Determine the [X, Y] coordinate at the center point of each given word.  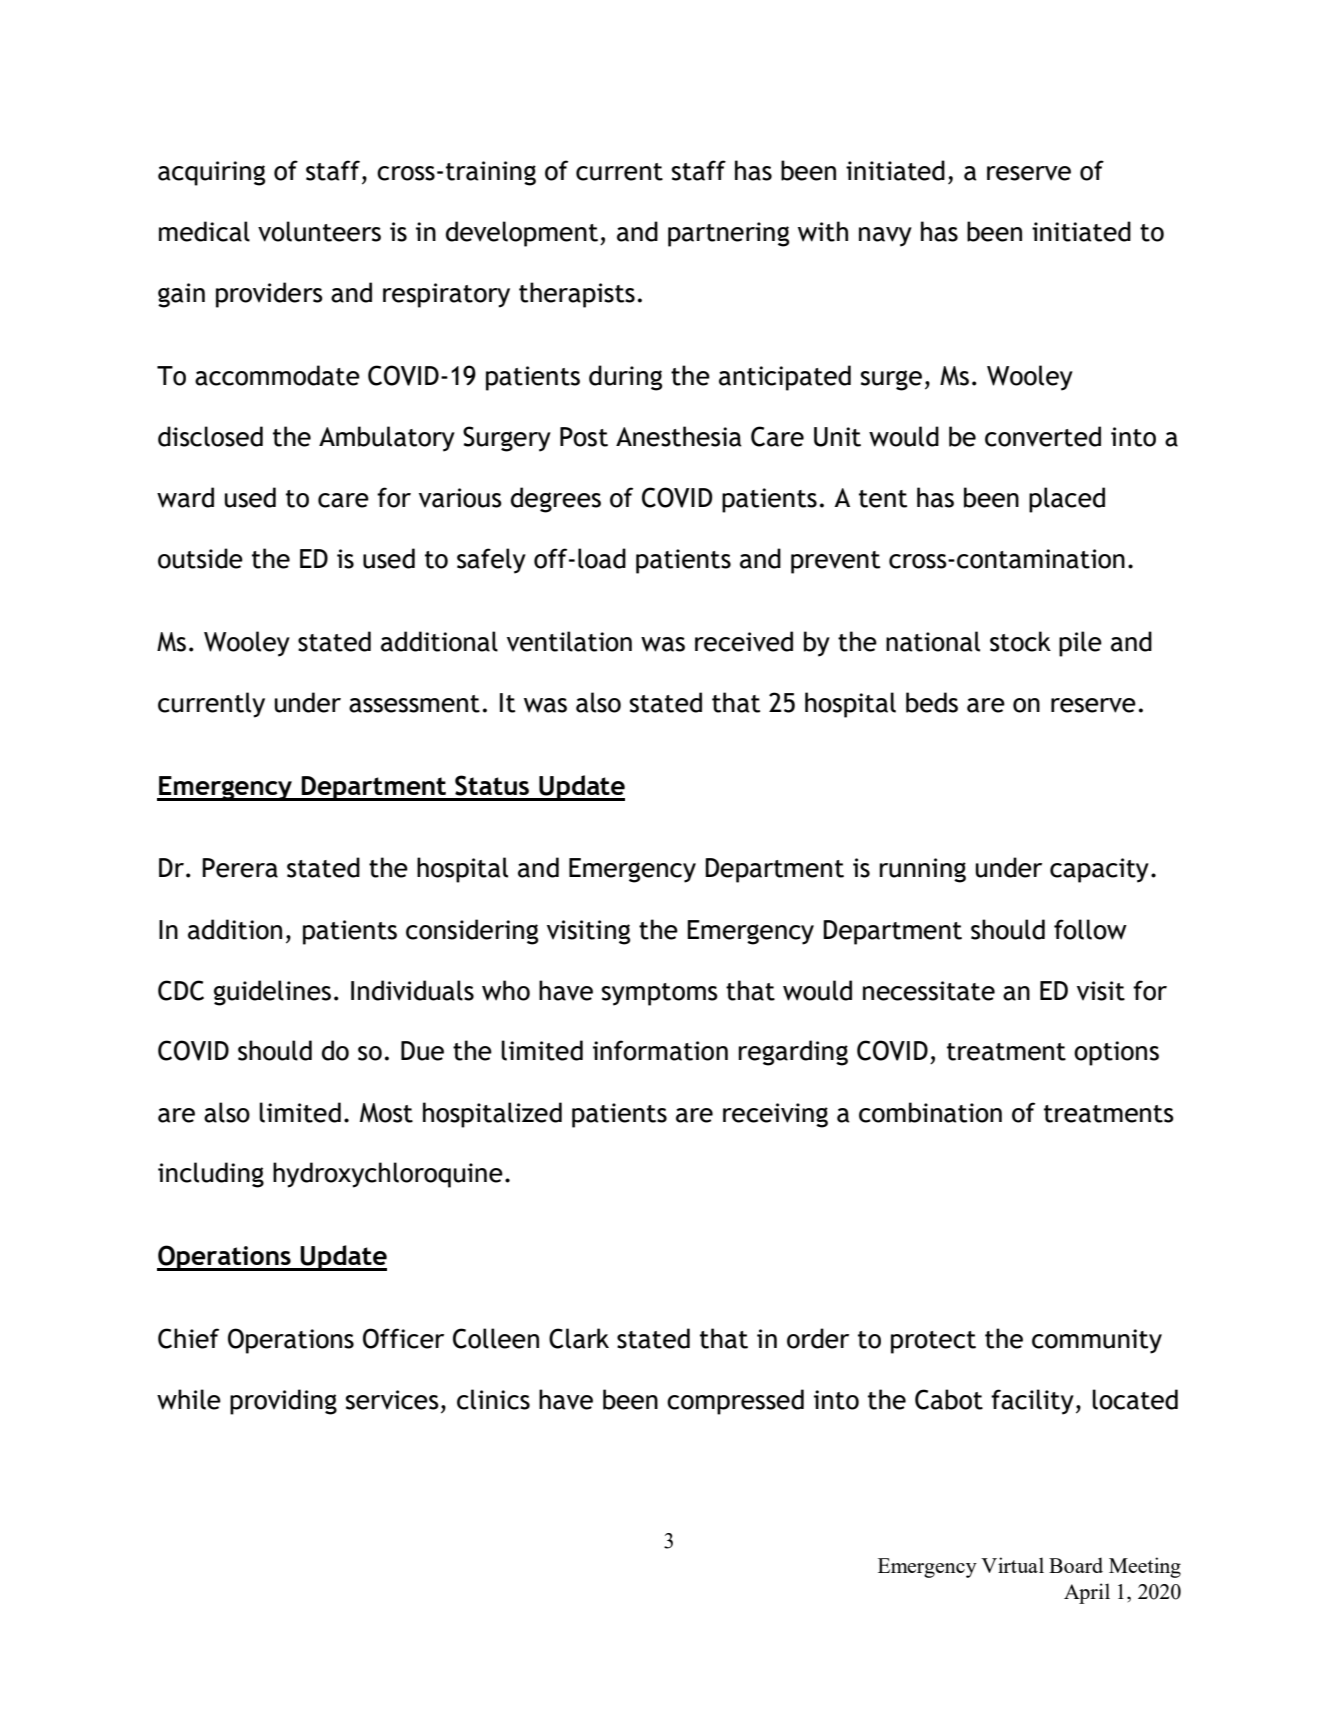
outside [200, 558]
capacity [1099, 870]
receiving [775, 1115]
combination [930, 1112]
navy [885, 237]
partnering [728, 234]
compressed [735, 1402]
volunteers [319, 231]
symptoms [660, 994]
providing [283, 1402]
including [211, 1175]
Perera [240, 868]
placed [1067, 500]
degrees [556, 500]
